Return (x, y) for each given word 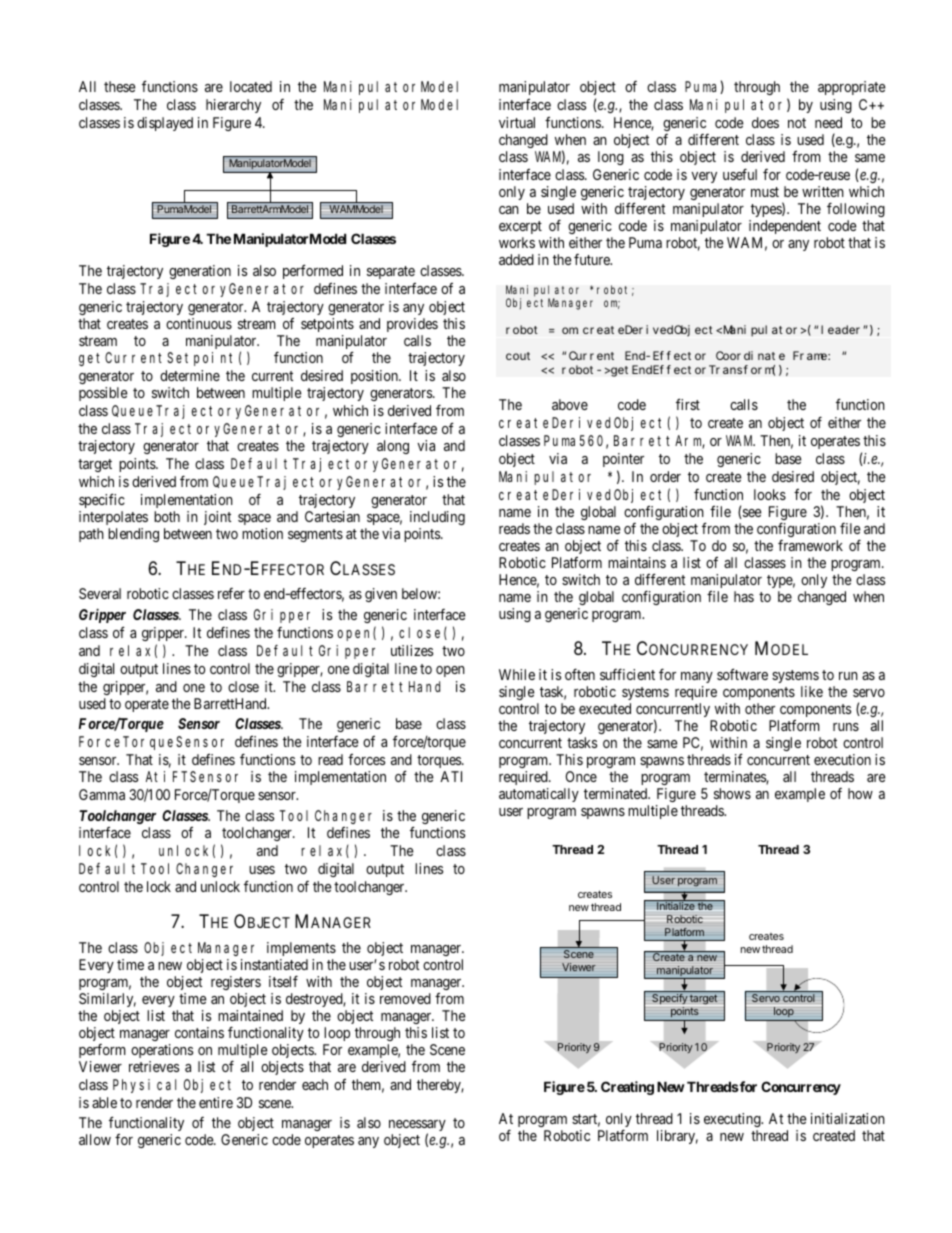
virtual (517, 122)
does (765, 122)
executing (733, 1122)
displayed (165, 124)
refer (231, 593)
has (744, 596)
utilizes (412, 650)
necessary (417, 1127)
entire (216, 1102)
